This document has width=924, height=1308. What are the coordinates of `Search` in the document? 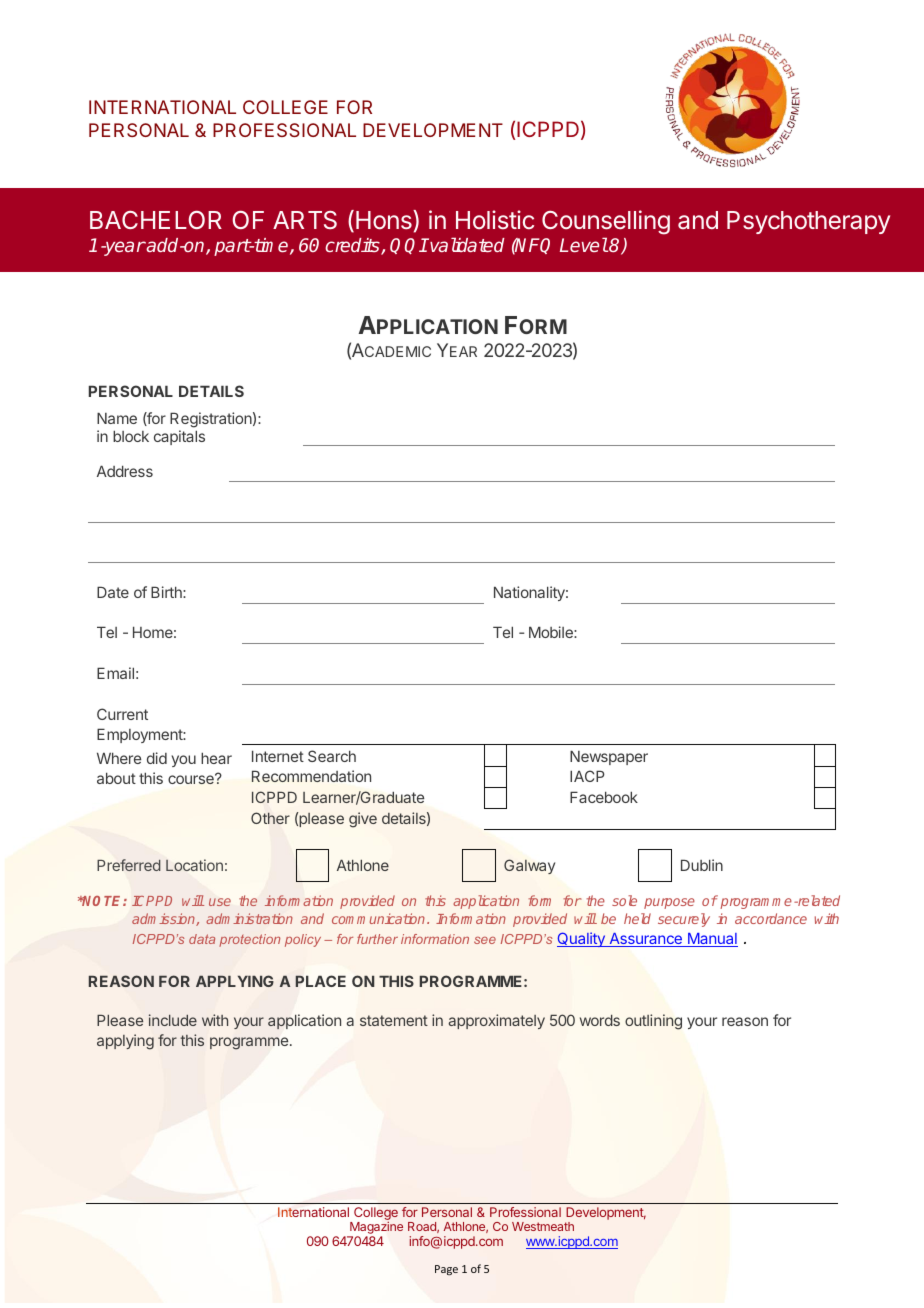 It's located at (332, 756).
